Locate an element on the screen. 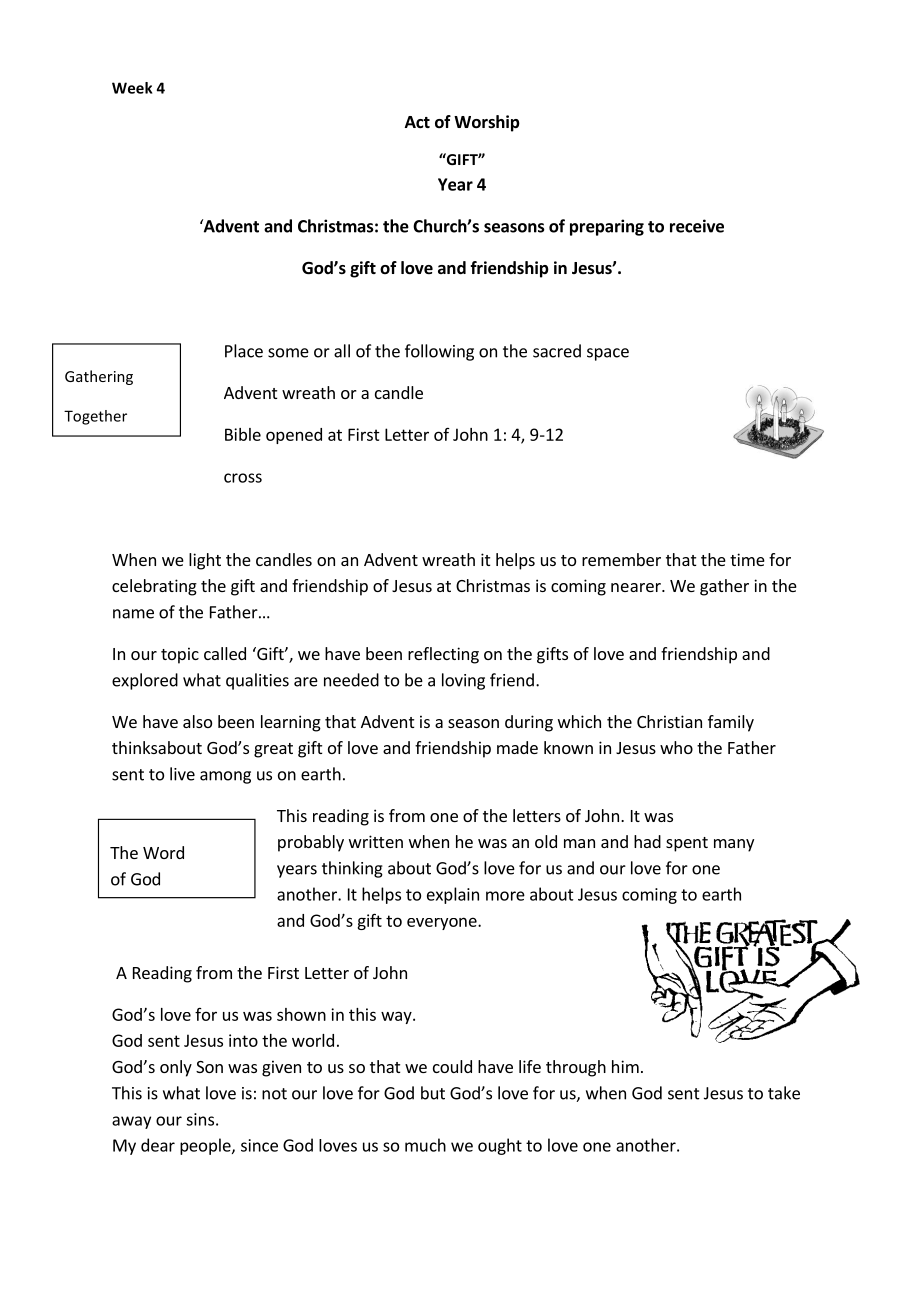  explain is located at coordinates (453, 895).
